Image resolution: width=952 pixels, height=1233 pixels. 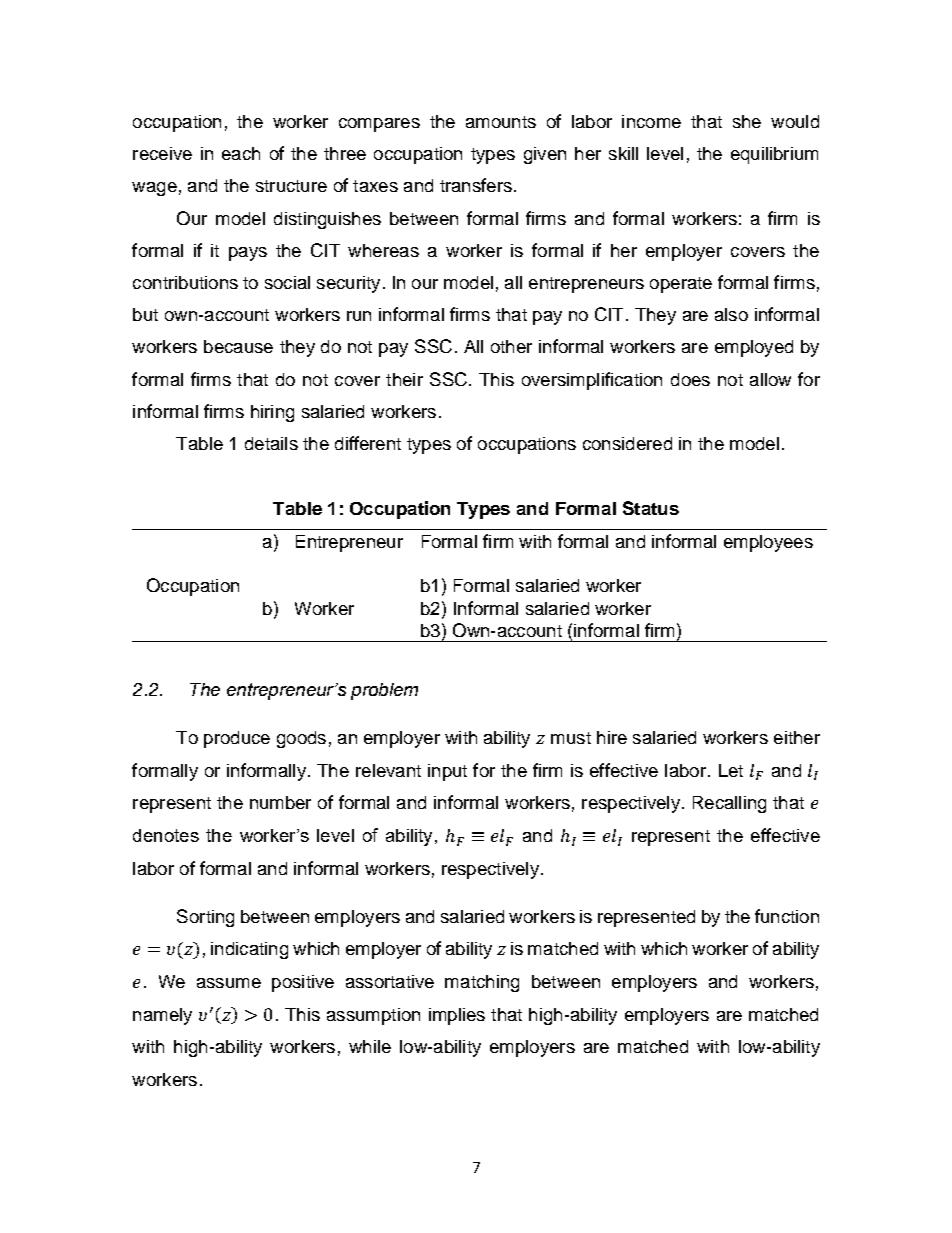 I want to click on assume, so click(x=229, y=983).
